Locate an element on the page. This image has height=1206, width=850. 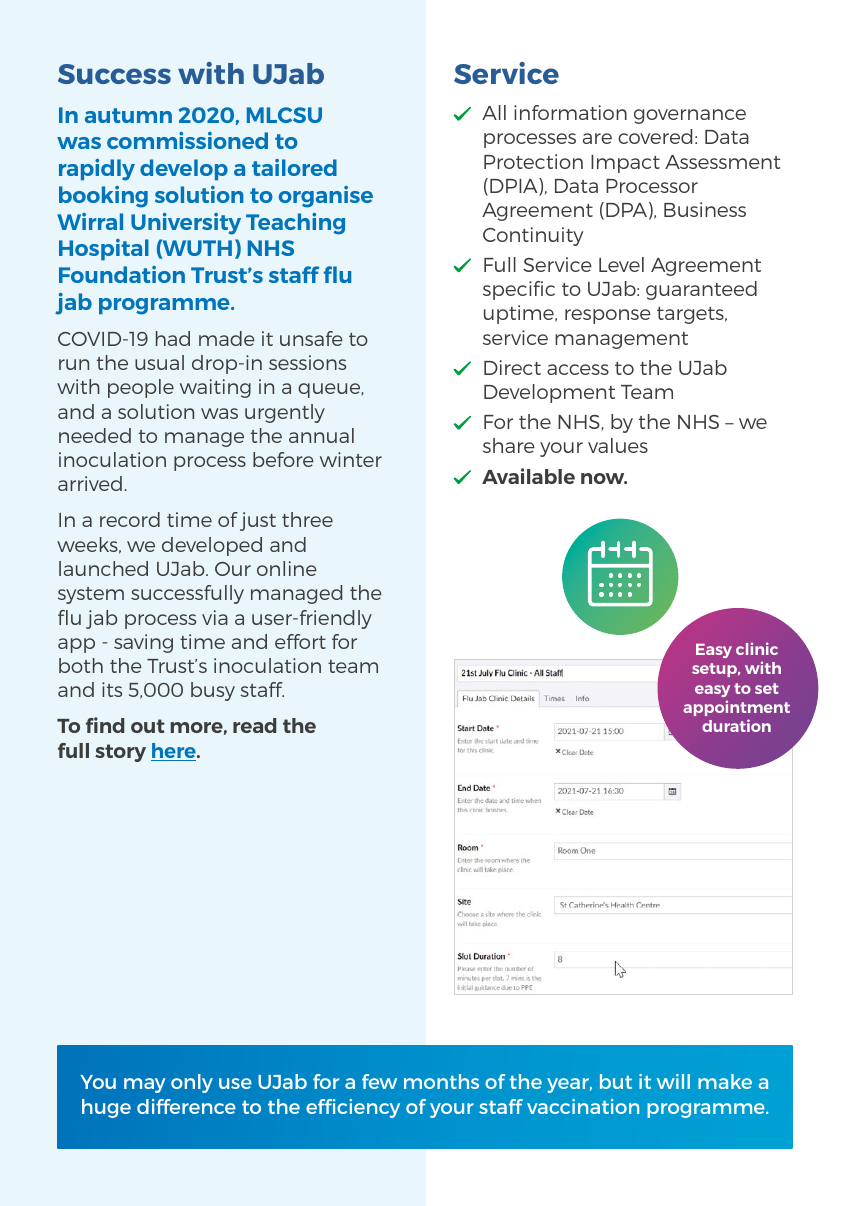
duration is located at coordinates (736, 725).
